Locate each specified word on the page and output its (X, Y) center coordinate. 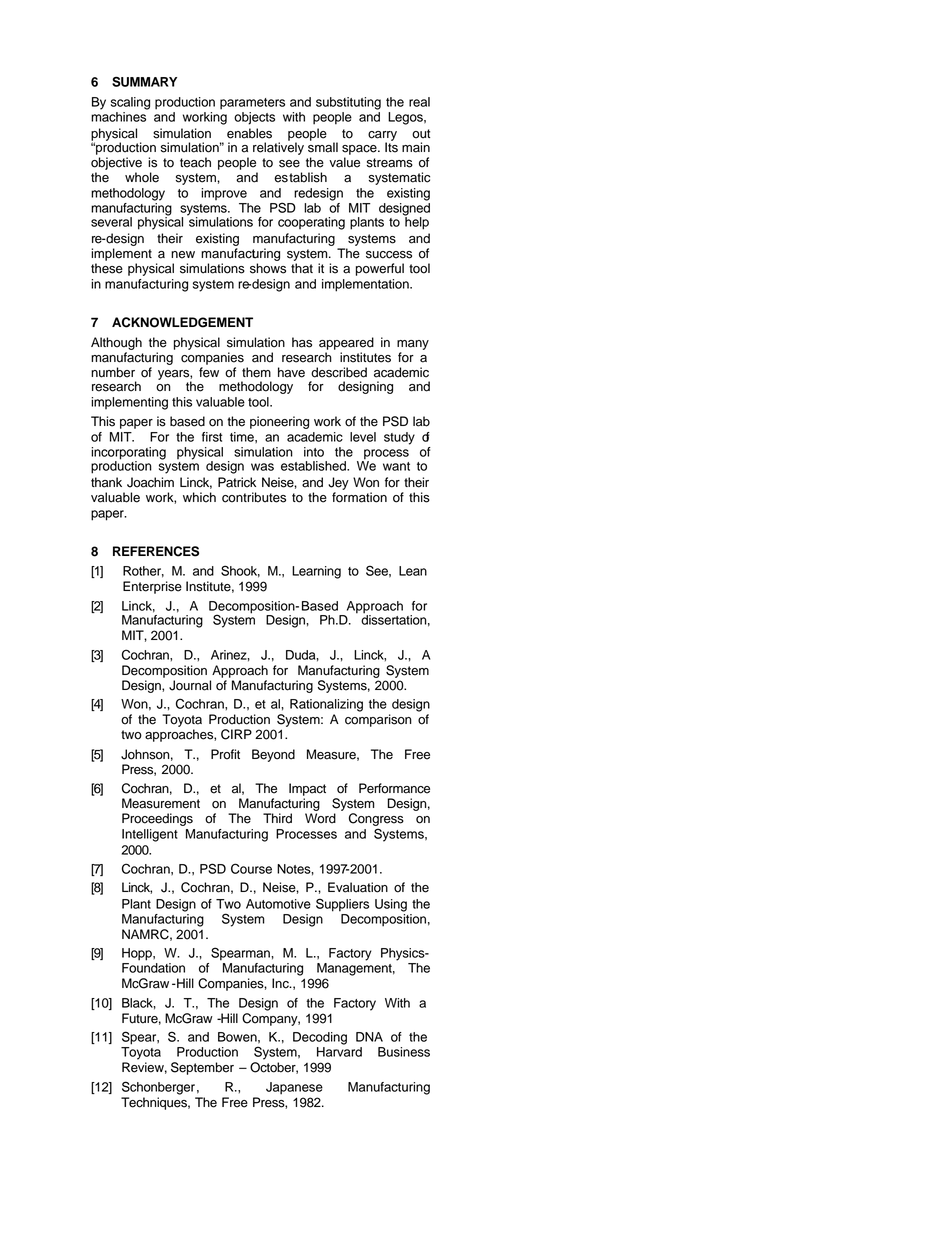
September (202, 1068)
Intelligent (150, 835)
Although (116, 343)
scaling (130, 103)
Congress (376, 821)
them (256, 372)
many (413, 345)
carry (382, 137)
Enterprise (152, 587)
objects (254, 118)
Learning (316, 572)
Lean (413, 571)
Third (277, 818)
